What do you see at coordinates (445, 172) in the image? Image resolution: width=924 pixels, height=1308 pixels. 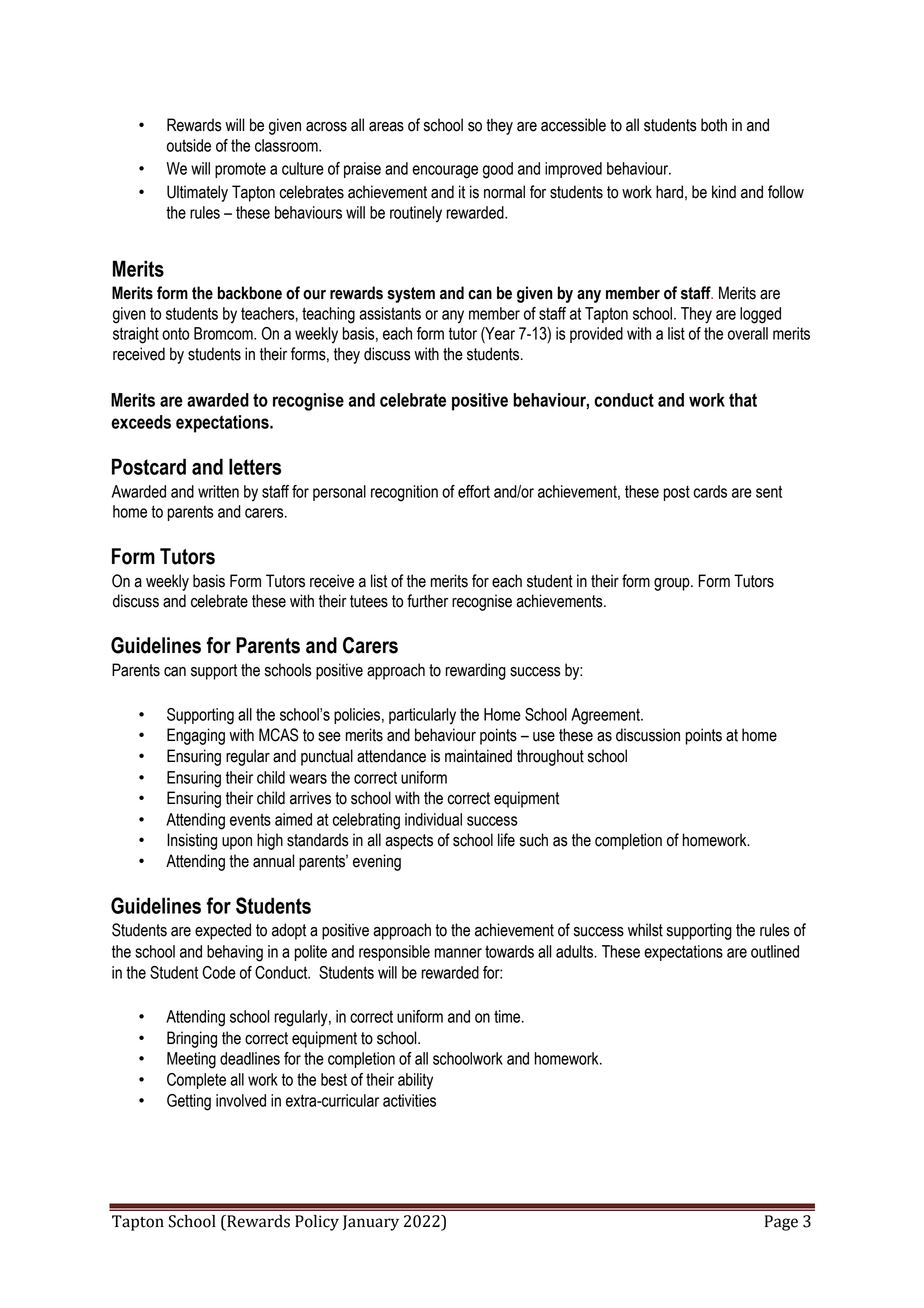 I see `encourage` at bounding box center [445, 172].
